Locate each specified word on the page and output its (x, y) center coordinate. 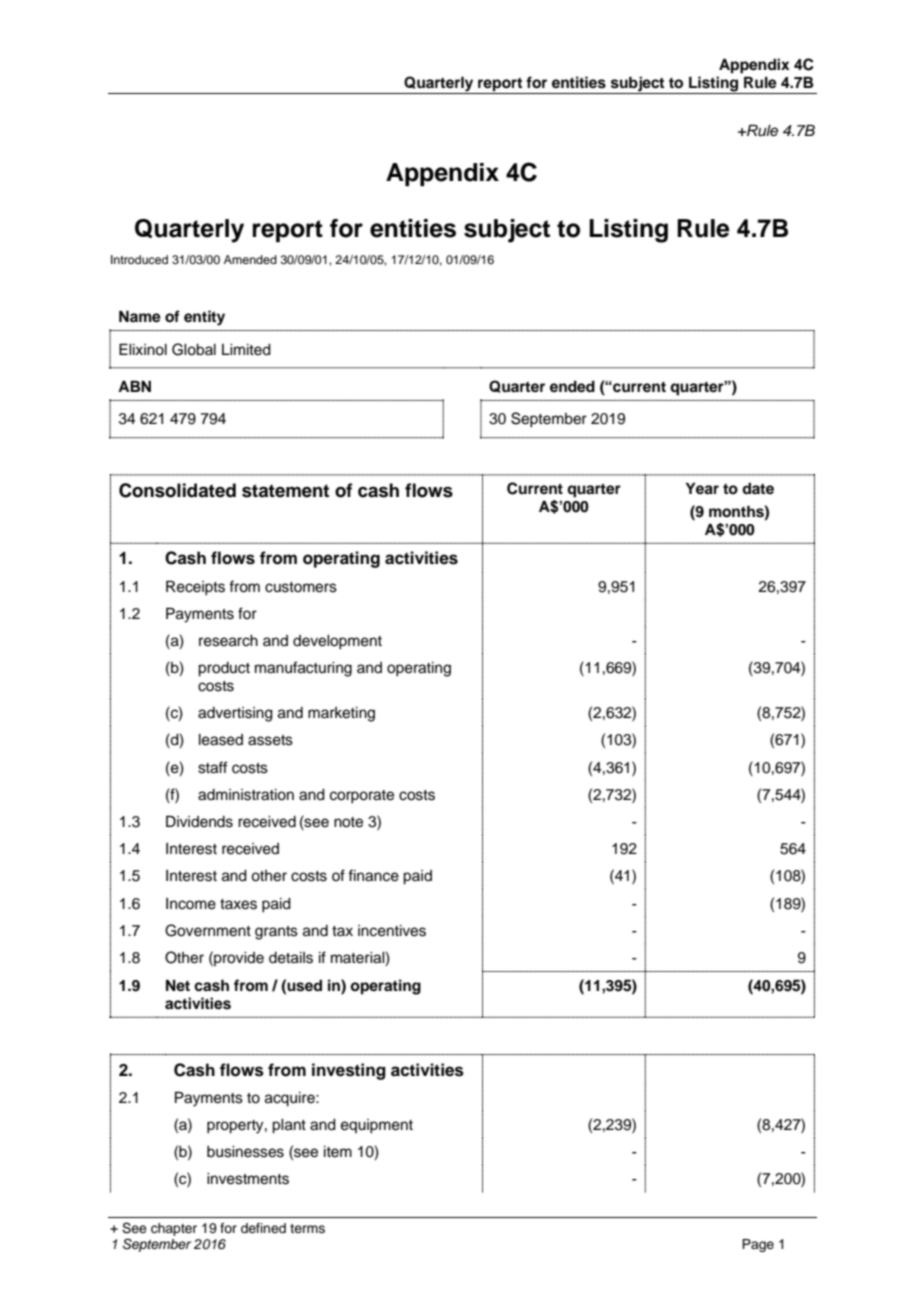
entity (204, 318)
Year (702, 488)
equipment (377, 1126)
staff (213, 767)
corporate (362, 797)
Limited (246, 350)
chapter (174, 1229)
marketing (341, 714)
